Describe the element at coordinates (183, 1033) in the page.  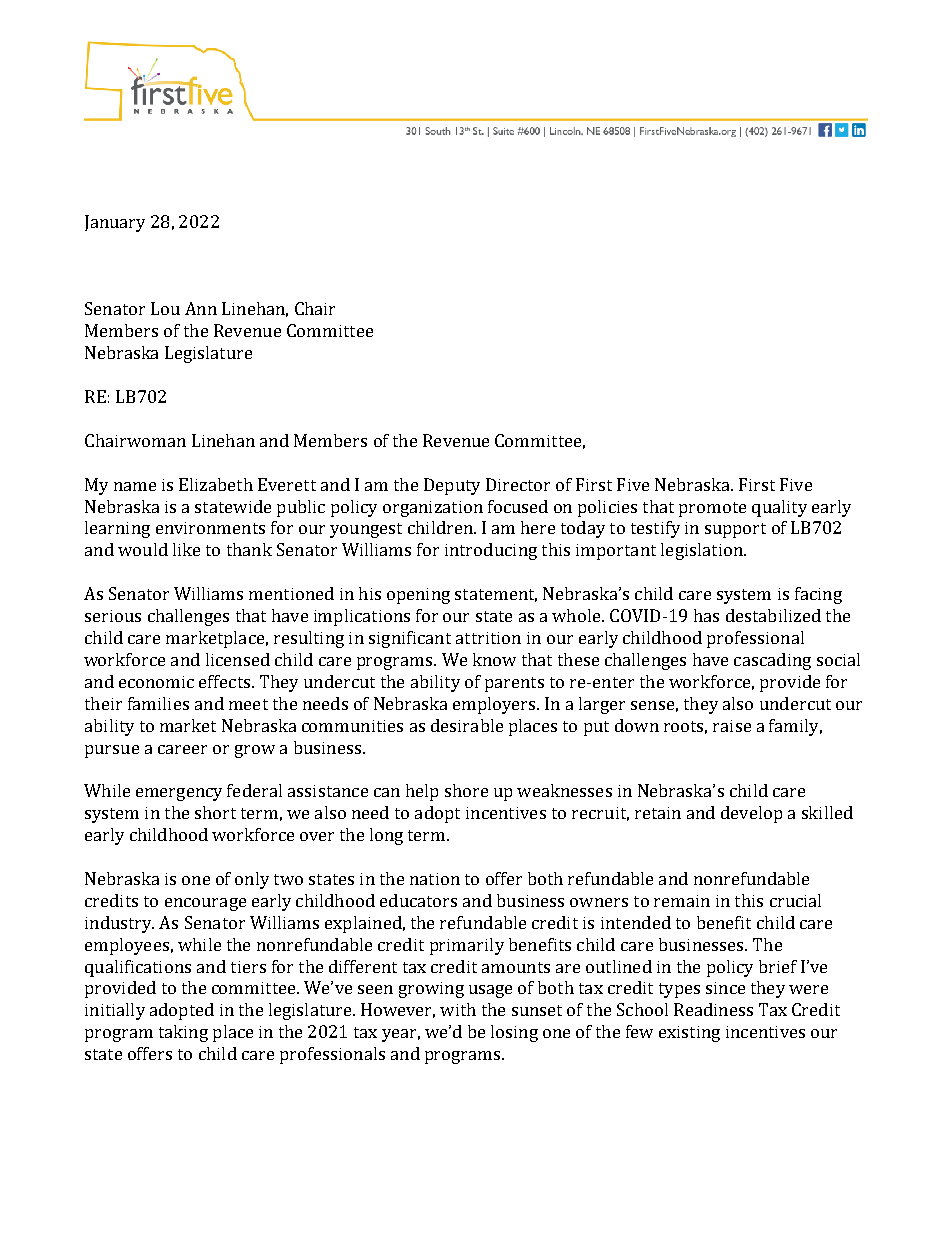
I see `taking` at that location.
